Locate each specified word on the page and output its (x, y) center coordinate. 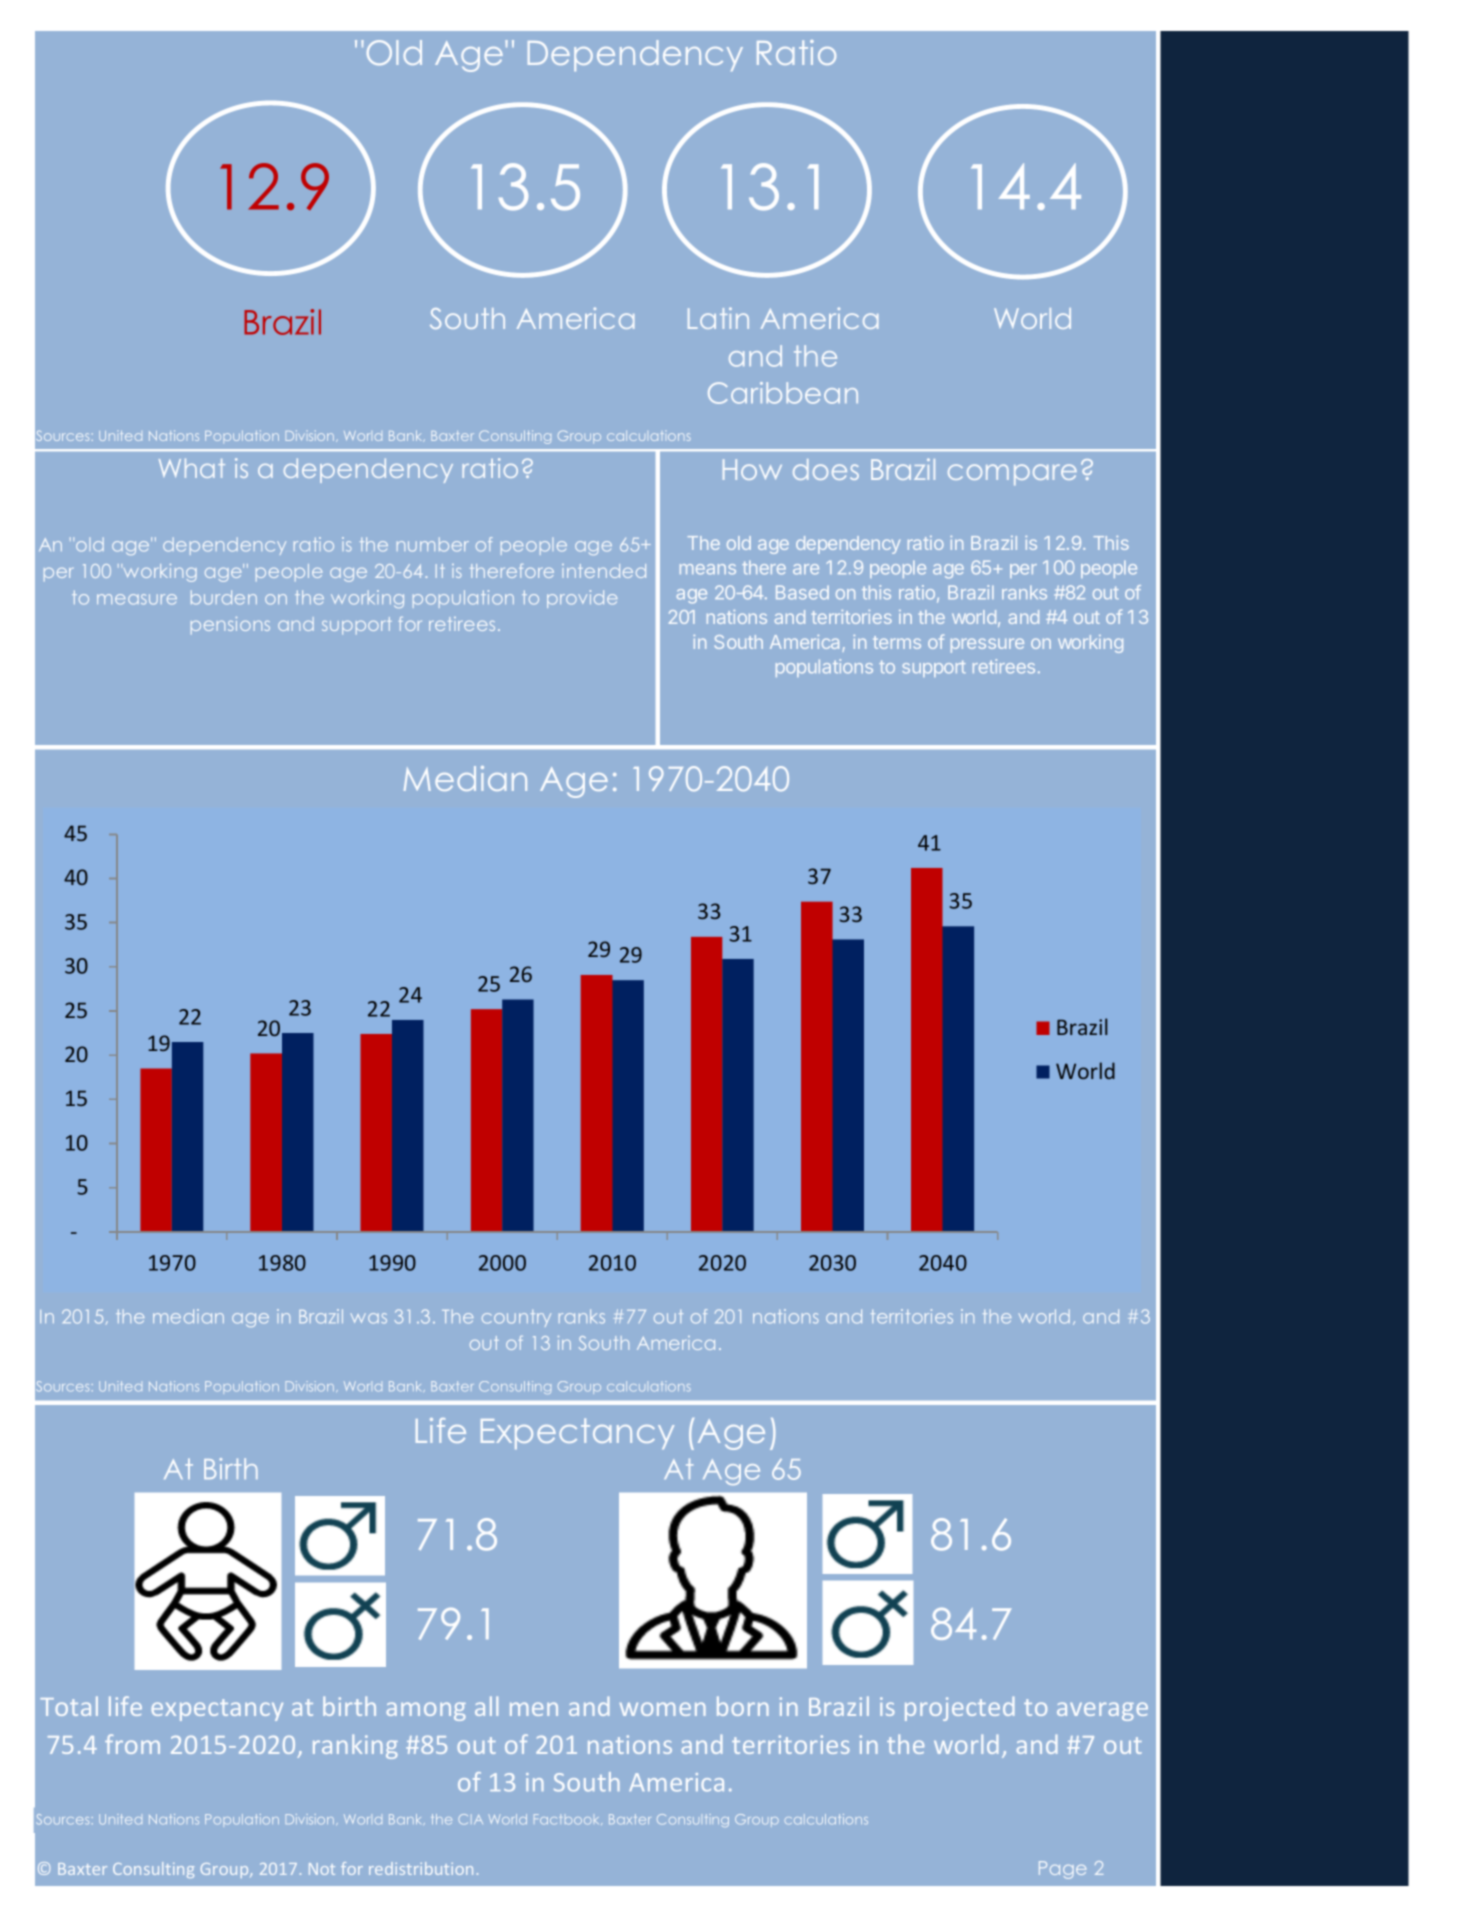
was (369, 1318)
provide (582, 599)
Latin (718, 318)
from (132, 1744)
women (663, 1709)
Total (69, 1706)
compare (1012, 474)
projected (959, 1708)
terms (897, 642)
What (192, 468)
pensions (230, 625)
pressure (987, 645)
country (516, 1318)
